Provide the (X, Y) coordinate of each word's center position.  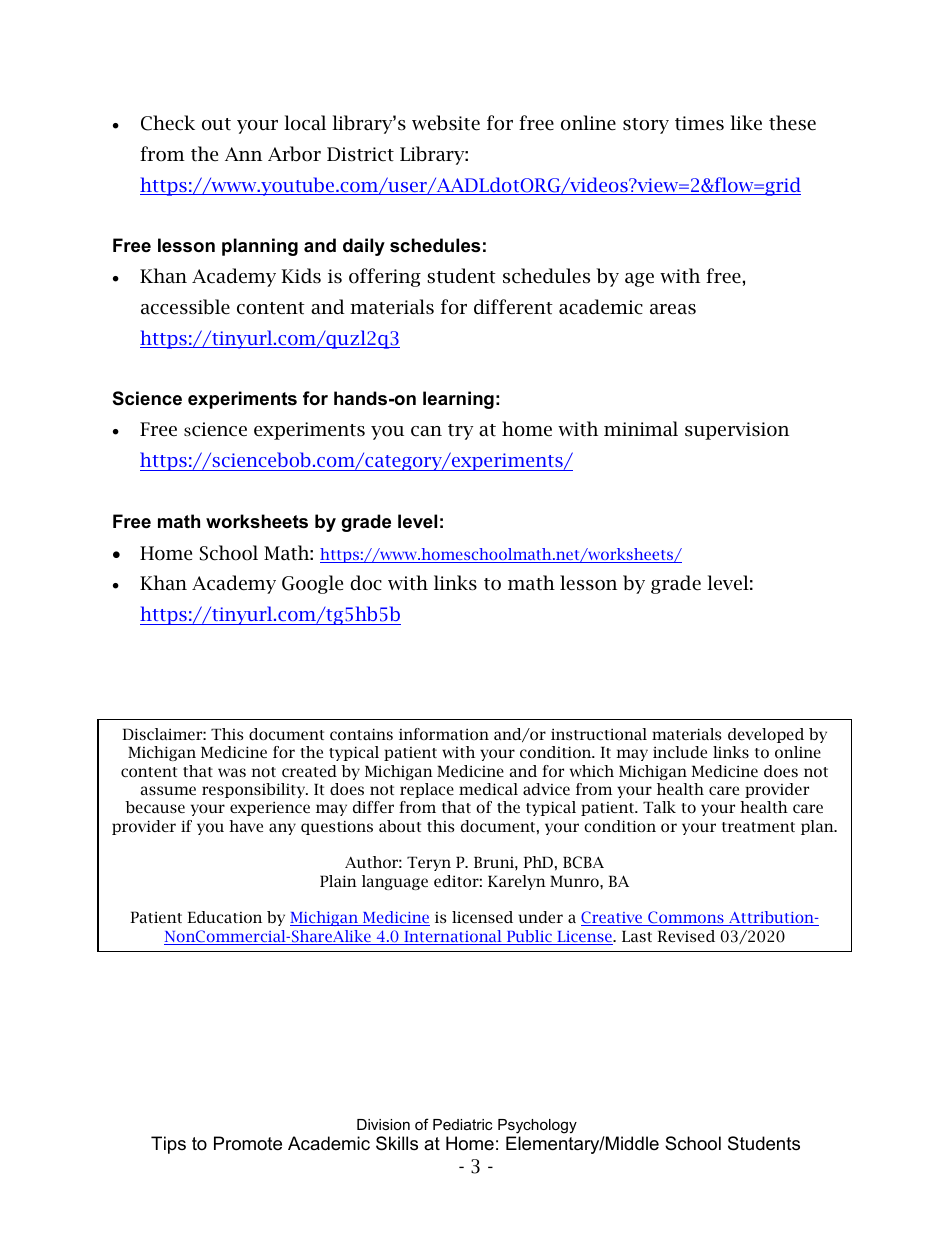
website (446, 123)
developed (766, 735)
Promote (248, 1143)
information (444, 734)
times (699, 123)
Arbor (294, 154)
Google (312, 584)
